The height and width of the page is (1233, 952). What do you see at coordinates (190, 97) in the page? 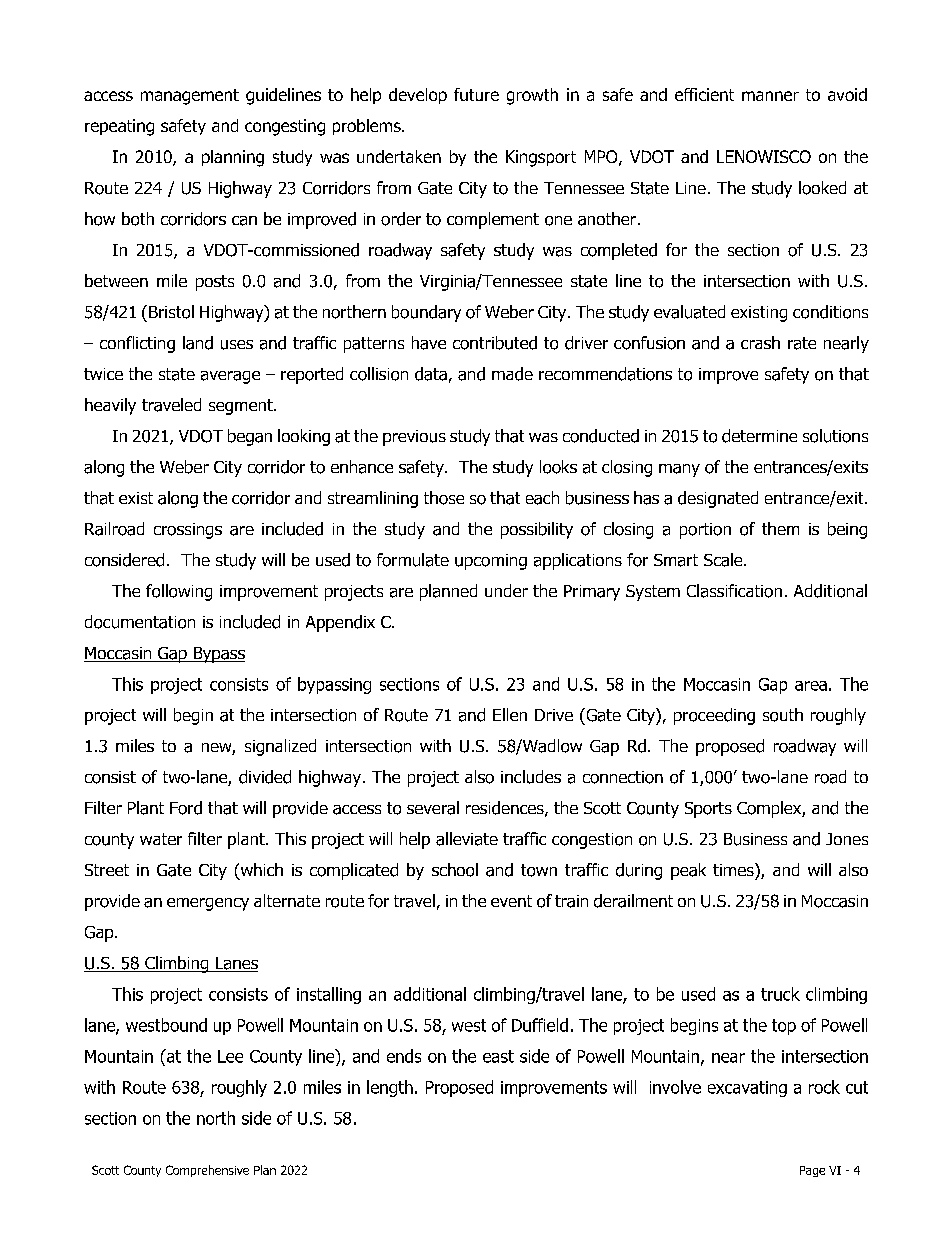
I see `management` at bounding box center [190, 97].
